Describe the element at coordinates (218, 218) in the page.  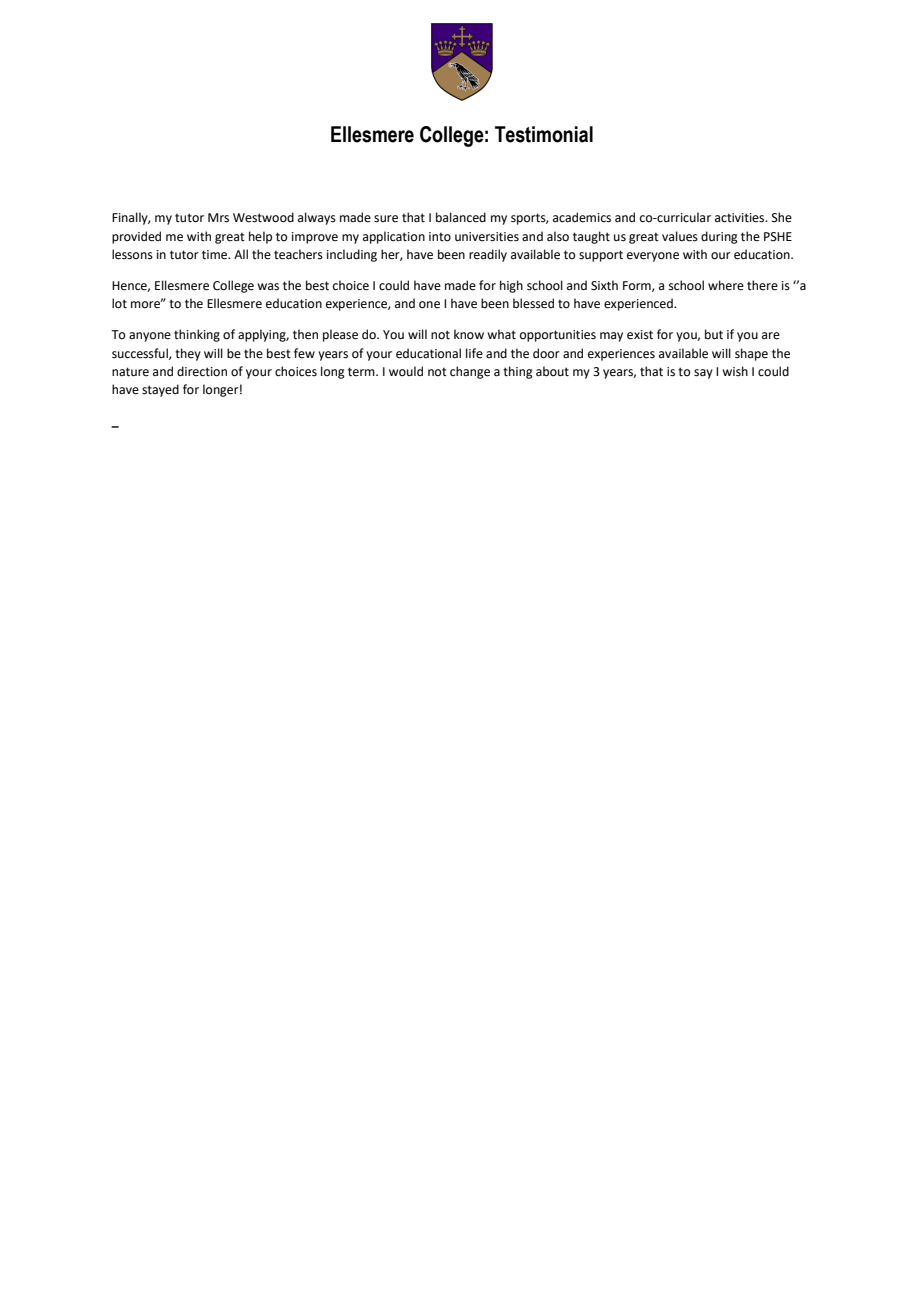
I see `Mrs` at that location.
